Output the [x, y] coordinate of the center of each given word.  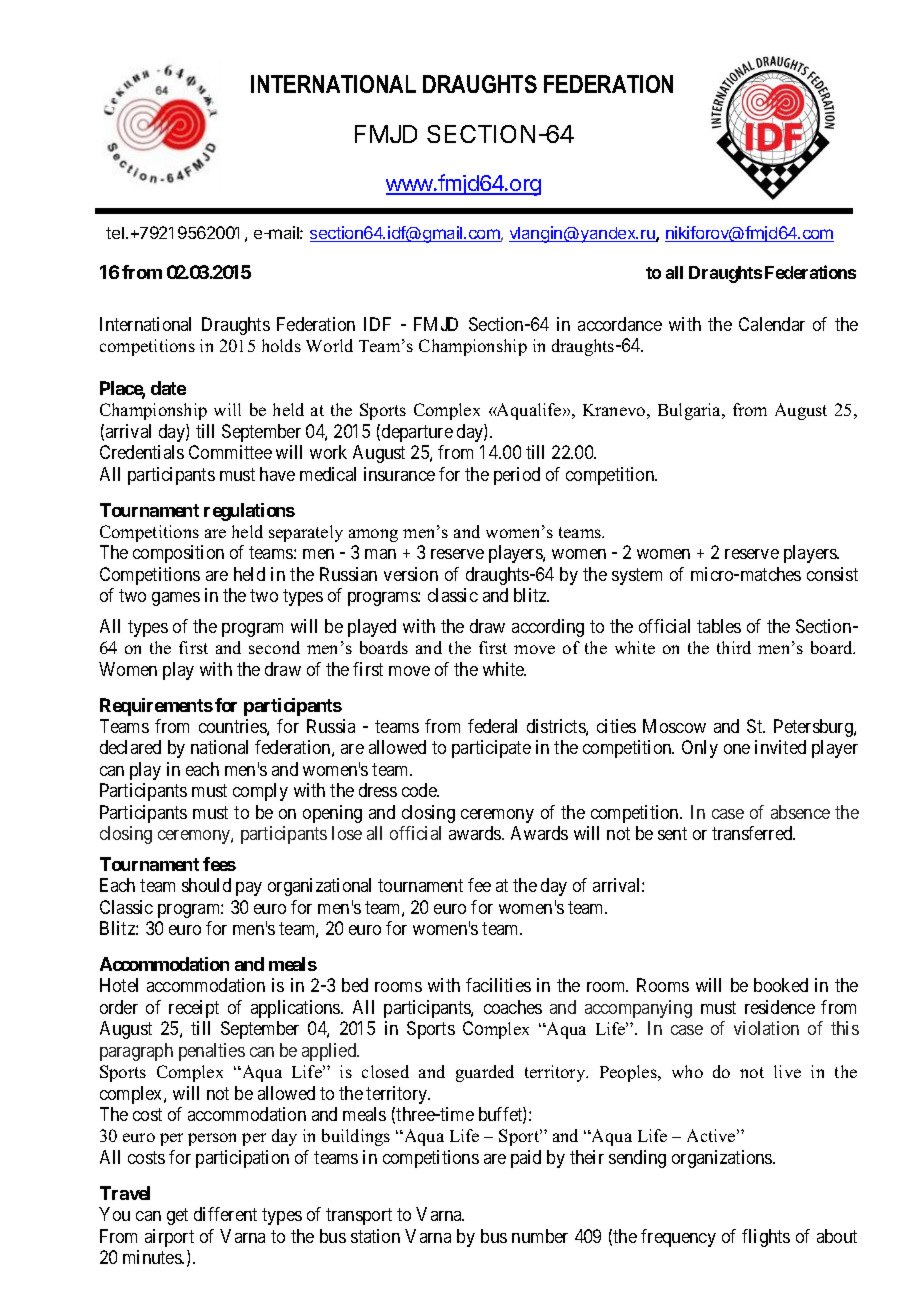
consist [832, 574]
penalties [212, 1052]
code [420, 790]
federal [492, 726]
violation [766, 1028]
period [517, 476]
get [177, 1216]
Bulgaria [691, 411]
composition [178, 554]
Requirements [156, 707]
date [168, 388]
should [206, 885]
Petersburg [814, 728]
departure [417, 433]
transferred [753, 833]
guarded [485, 1073]
